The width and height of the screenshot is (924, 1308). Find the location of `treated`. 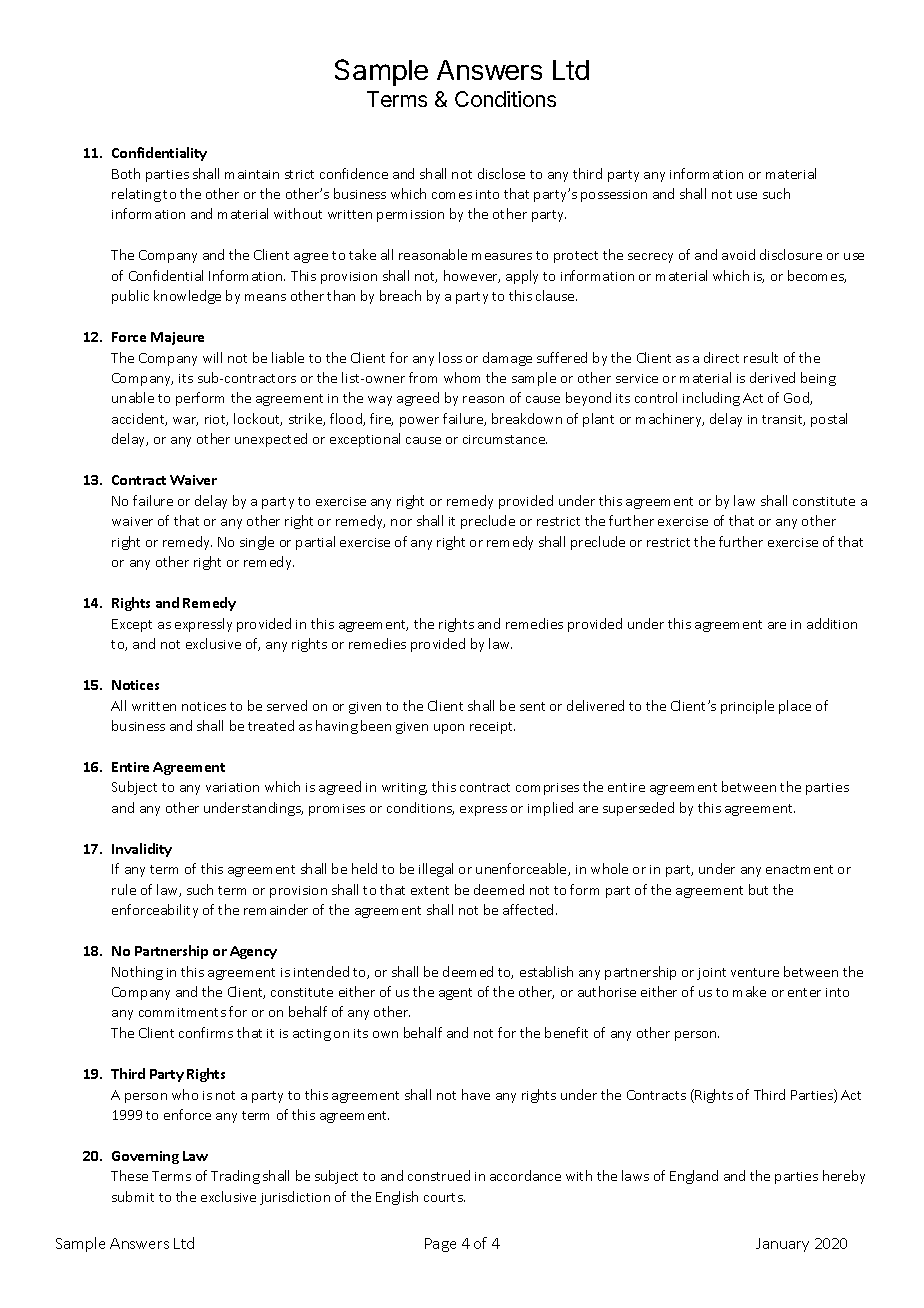

treated is located at coordinates (271, 725).
